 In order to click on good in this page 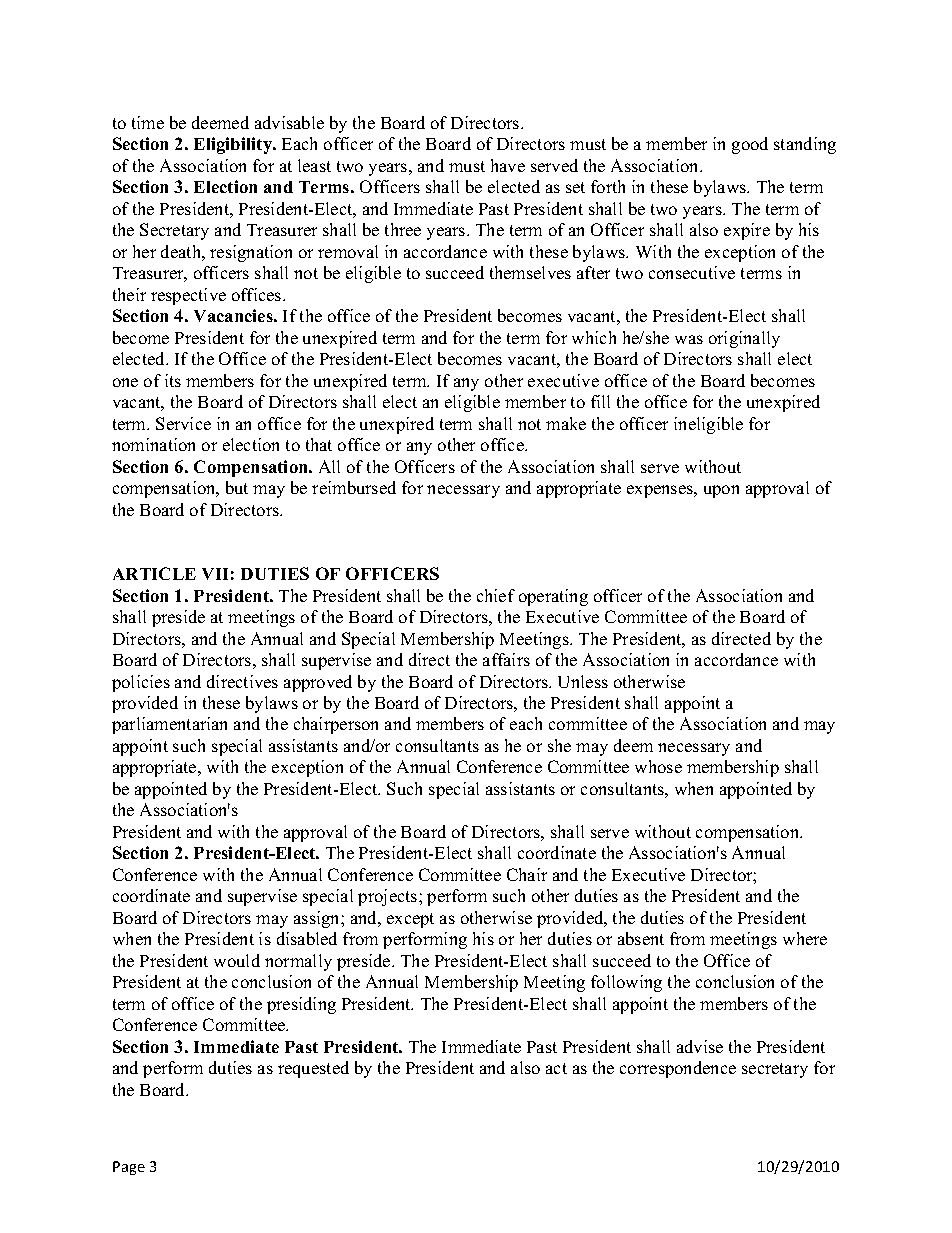, I will do `click(750, 145)`.
